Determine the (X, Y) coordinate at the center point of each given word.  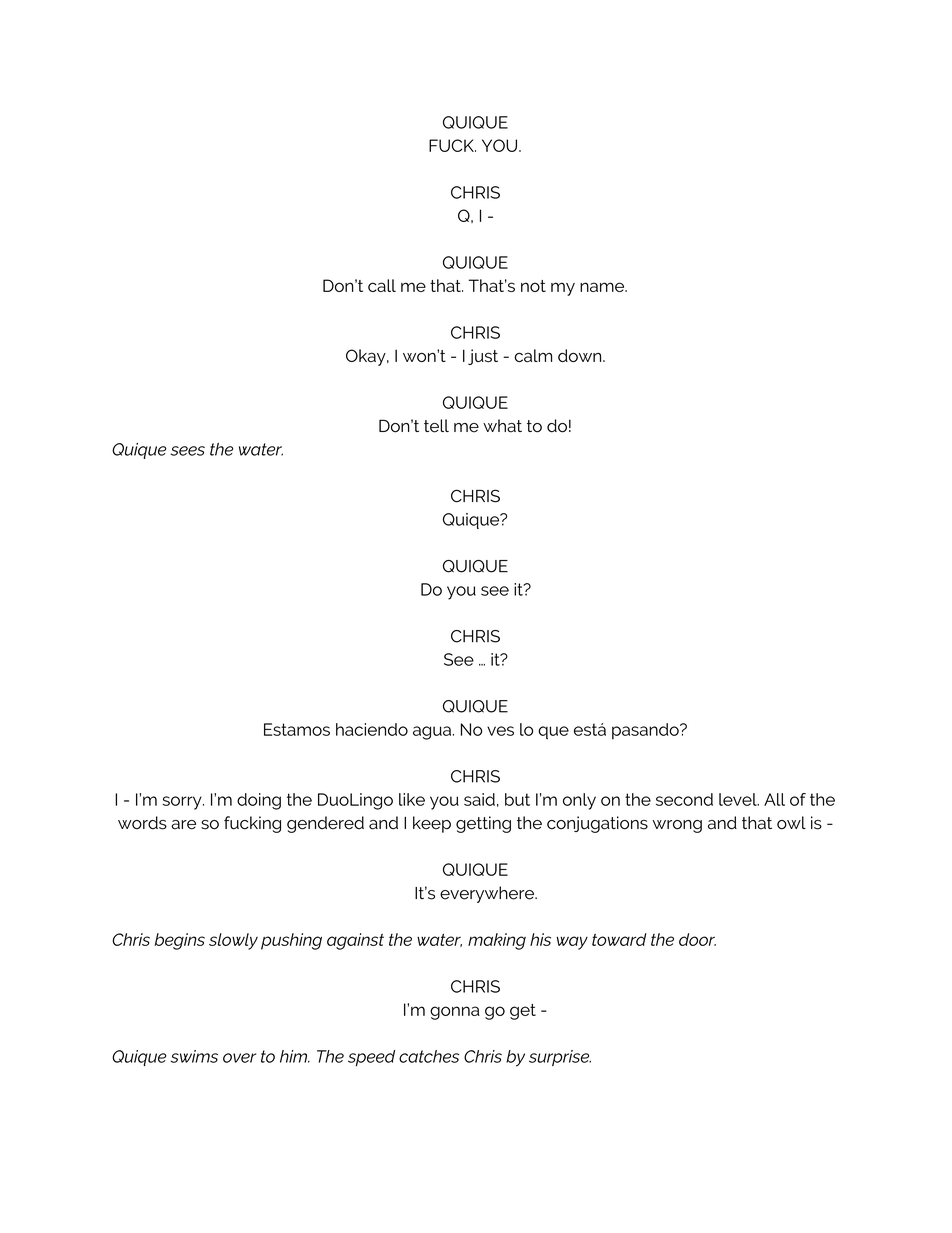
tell (436, 426)
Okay (367, 357)
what (502, 426)
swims (194, 1056)
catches (429, 1056)
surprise (560, 1058)
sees (188, 451)
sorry (183, 803)
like (412, 799)
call (382, 285)
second (684, 799)
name (603, 287)
